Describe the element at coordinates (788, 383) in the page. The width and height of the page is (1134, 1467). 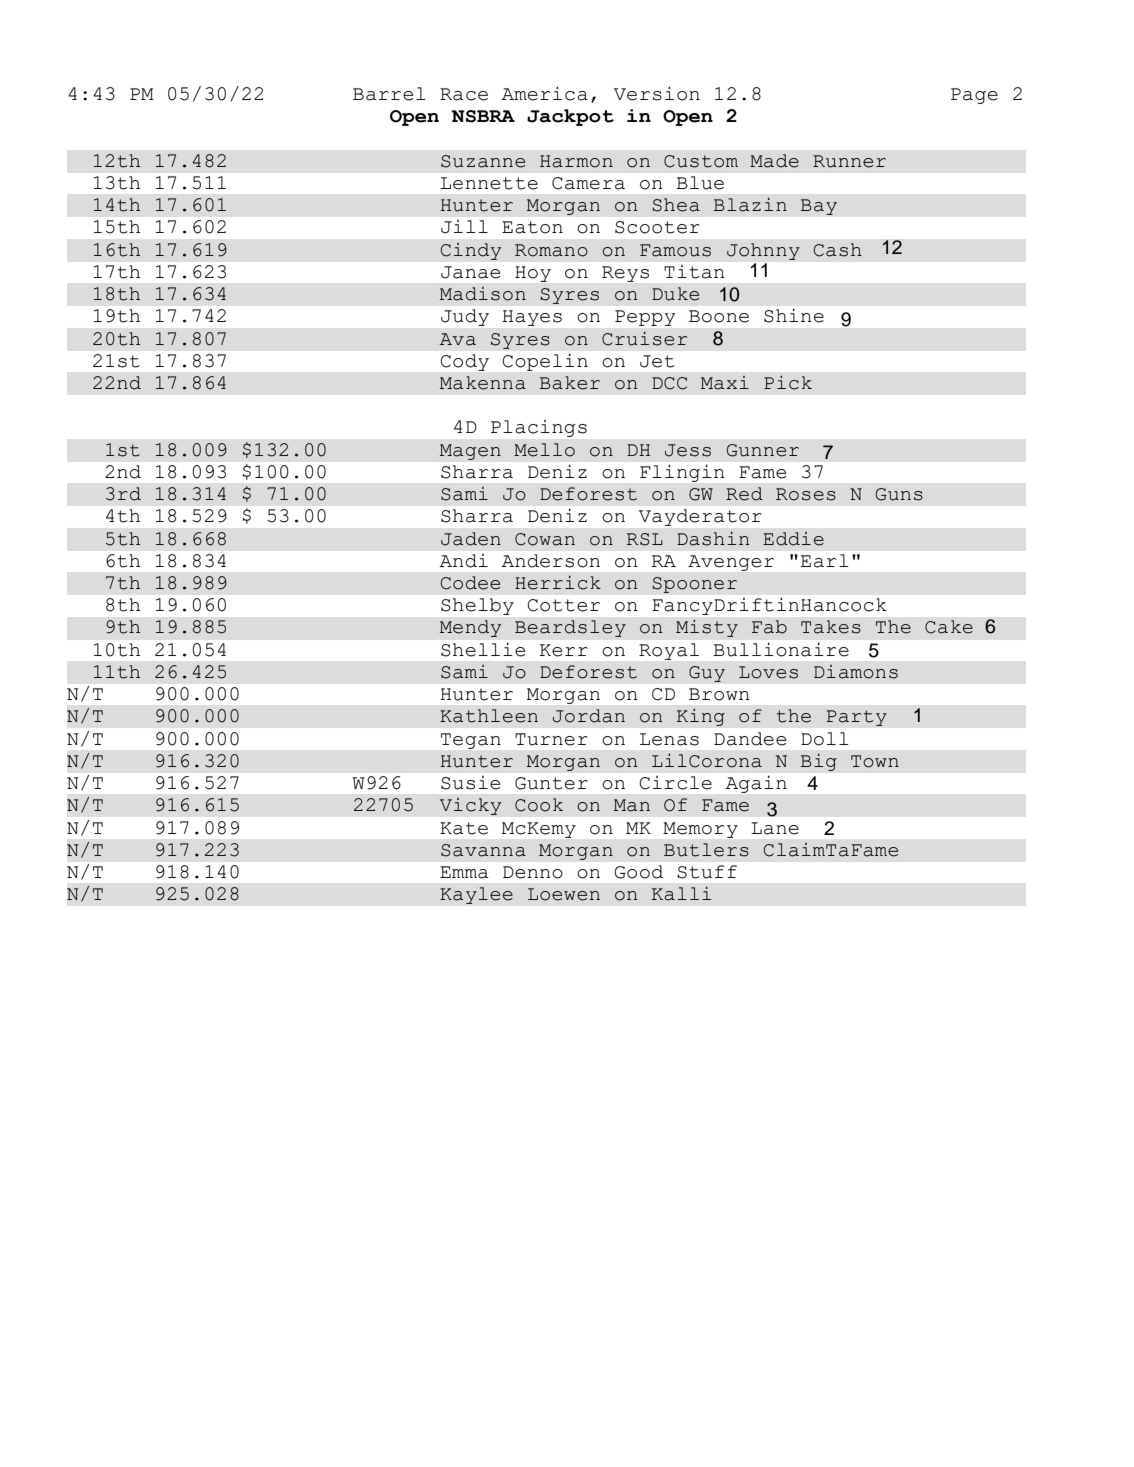
I see `Pick` at that location.
